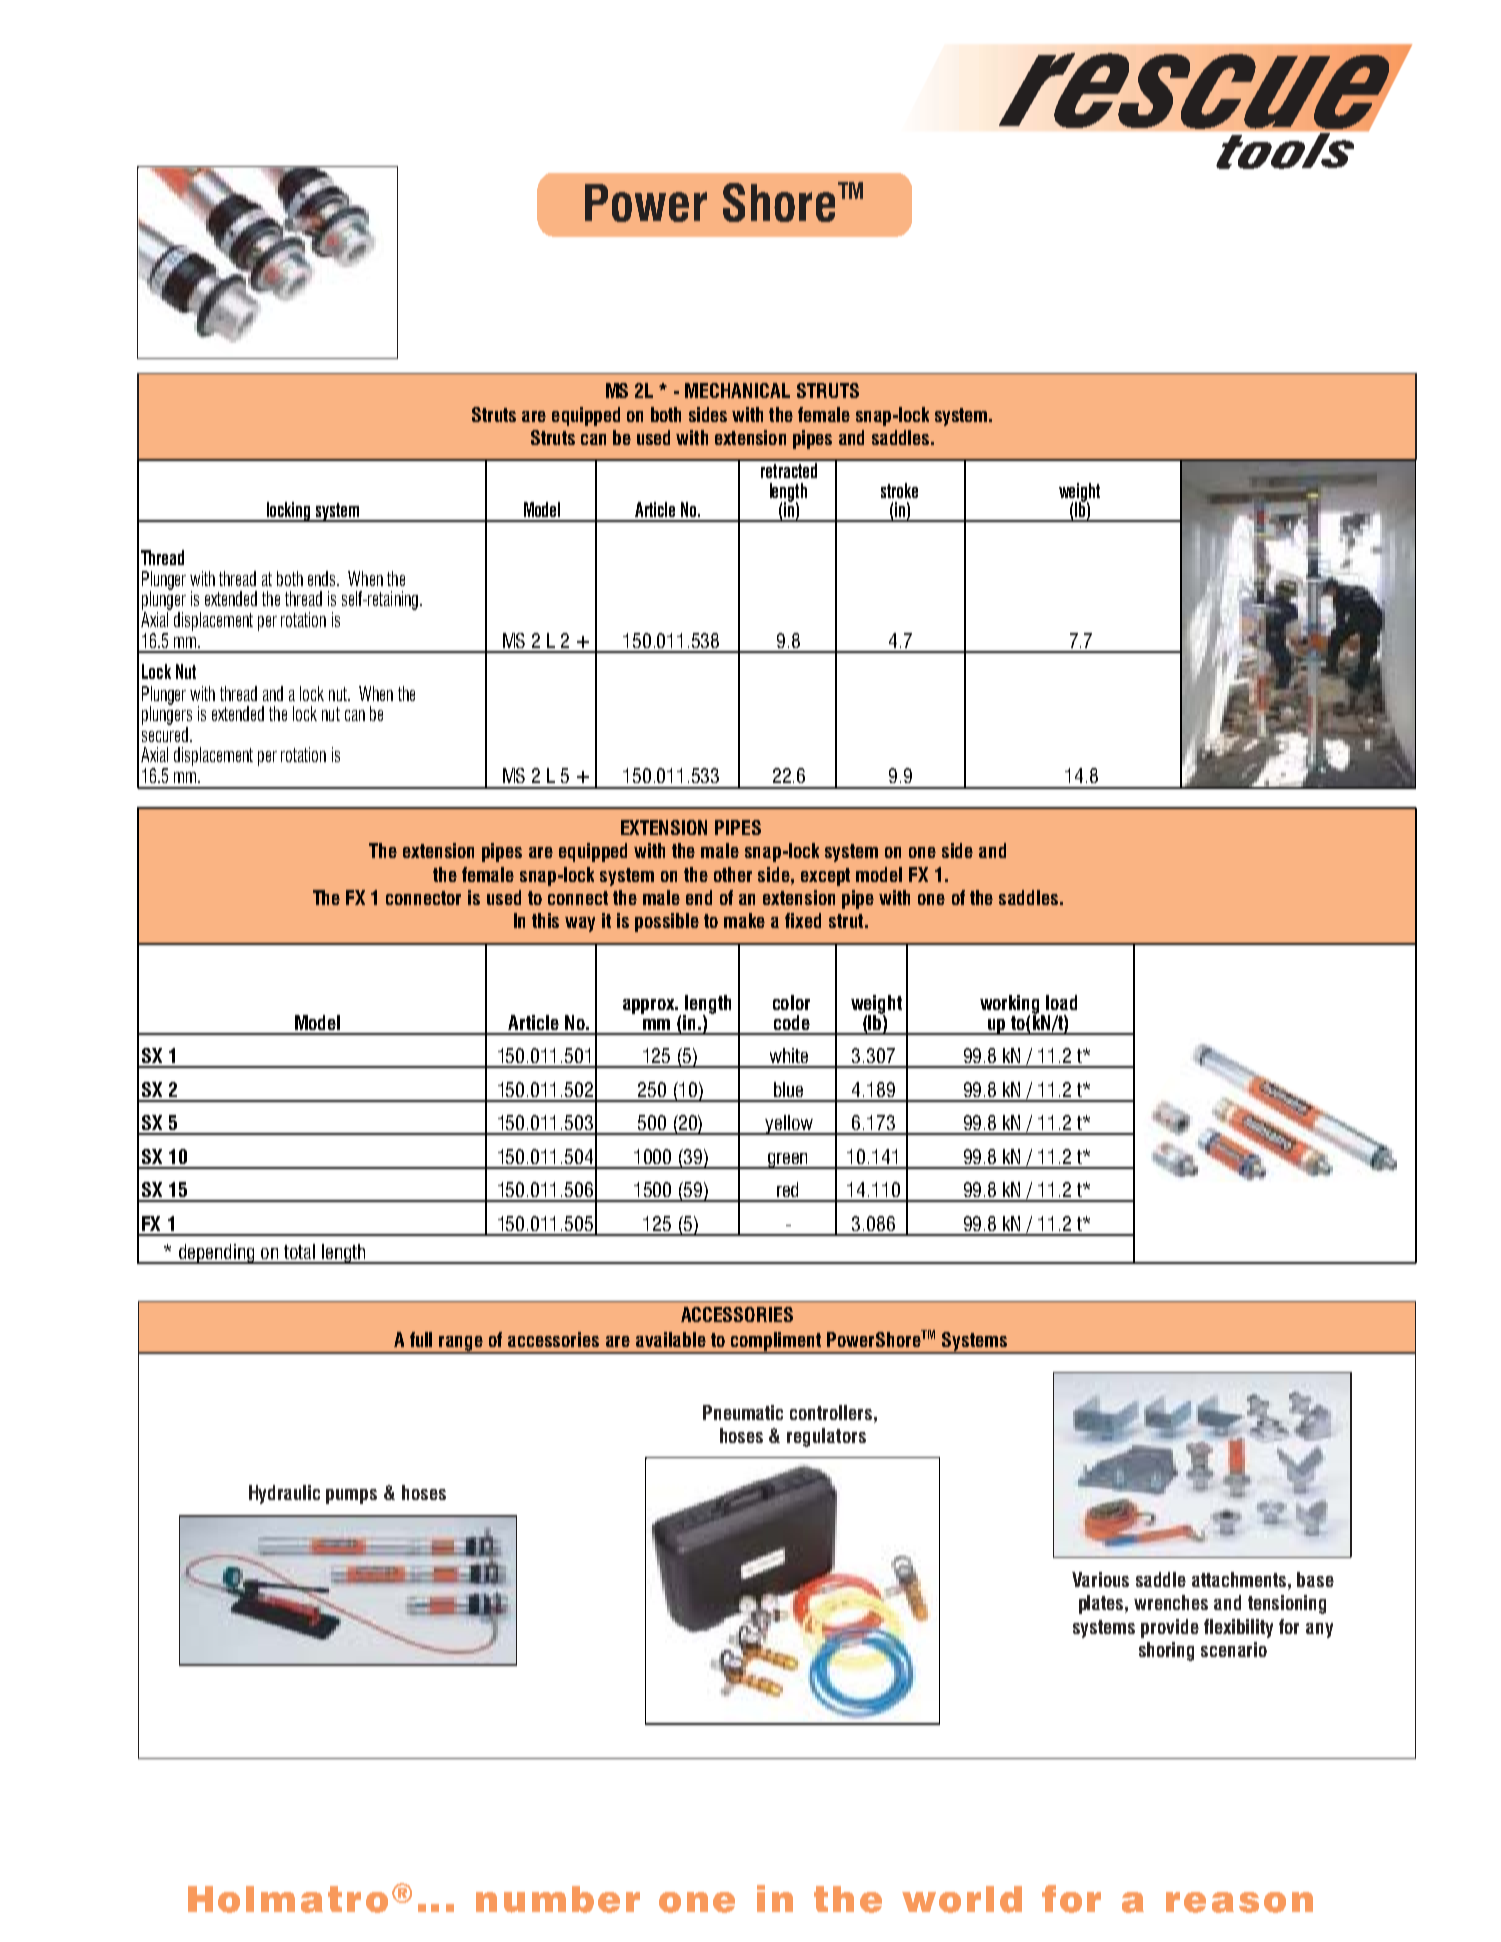 The height and width of the screenshot is (1942, 1501). Describe the element at coordinates (832, 1412) in the screenshot. I see `controllers` at that location.
